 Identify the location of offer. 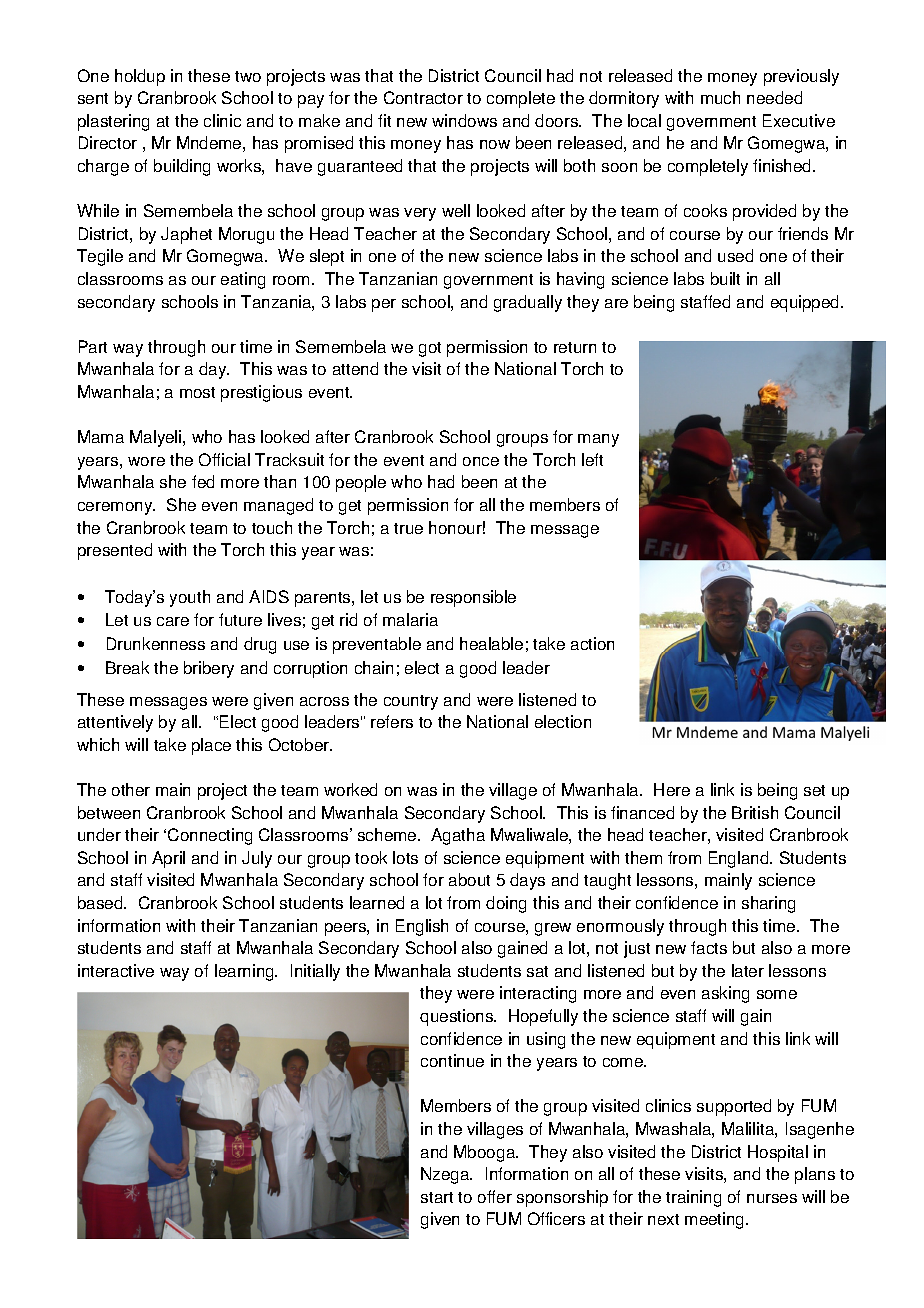
(495, 1196).
